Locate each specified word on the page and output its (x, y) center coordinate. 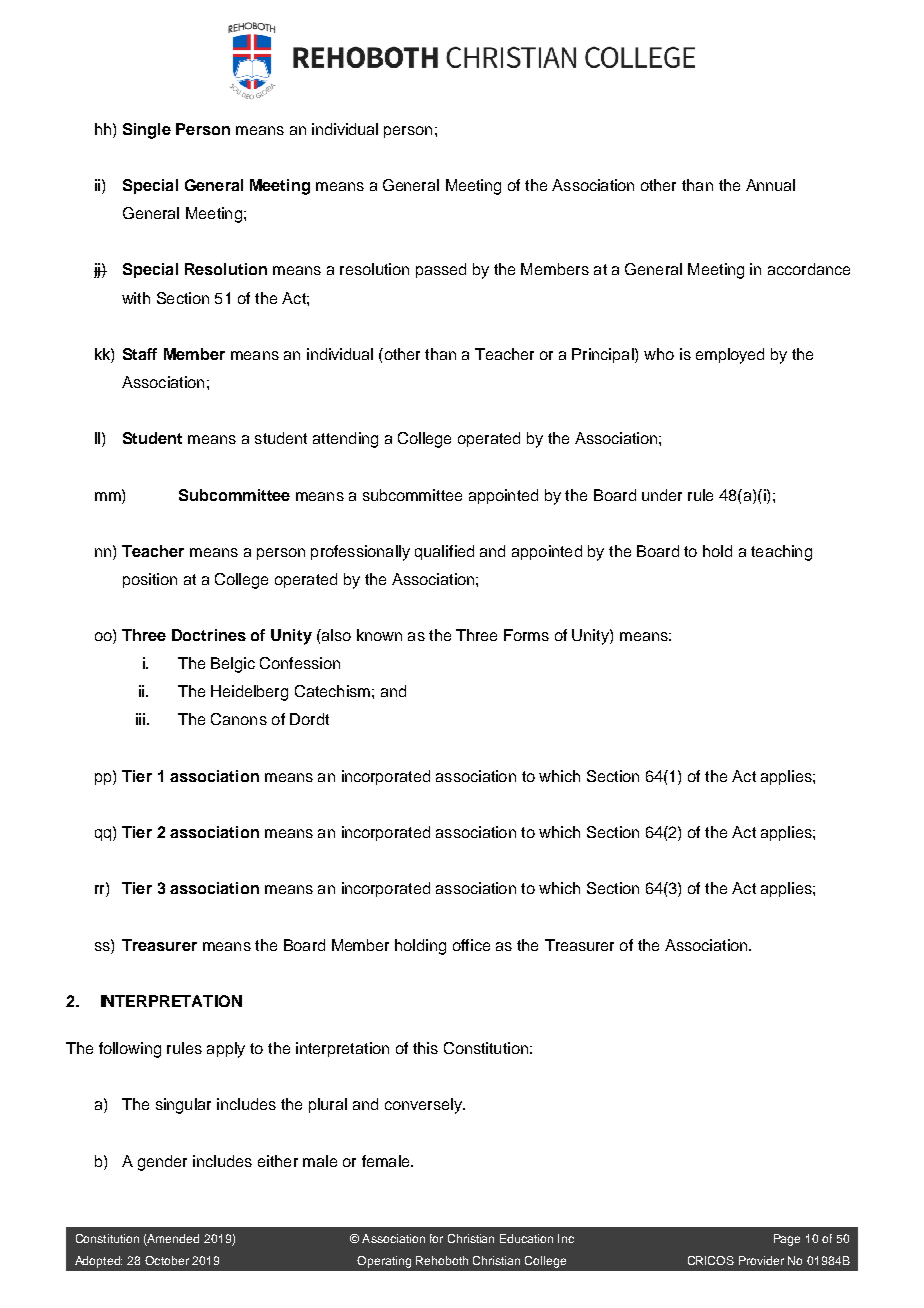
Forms (526, 635)
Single (147, 131)
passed (441, 270)
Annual (770, 185)
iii (140, 719)
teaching (781, 553)
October (167, 1260)
